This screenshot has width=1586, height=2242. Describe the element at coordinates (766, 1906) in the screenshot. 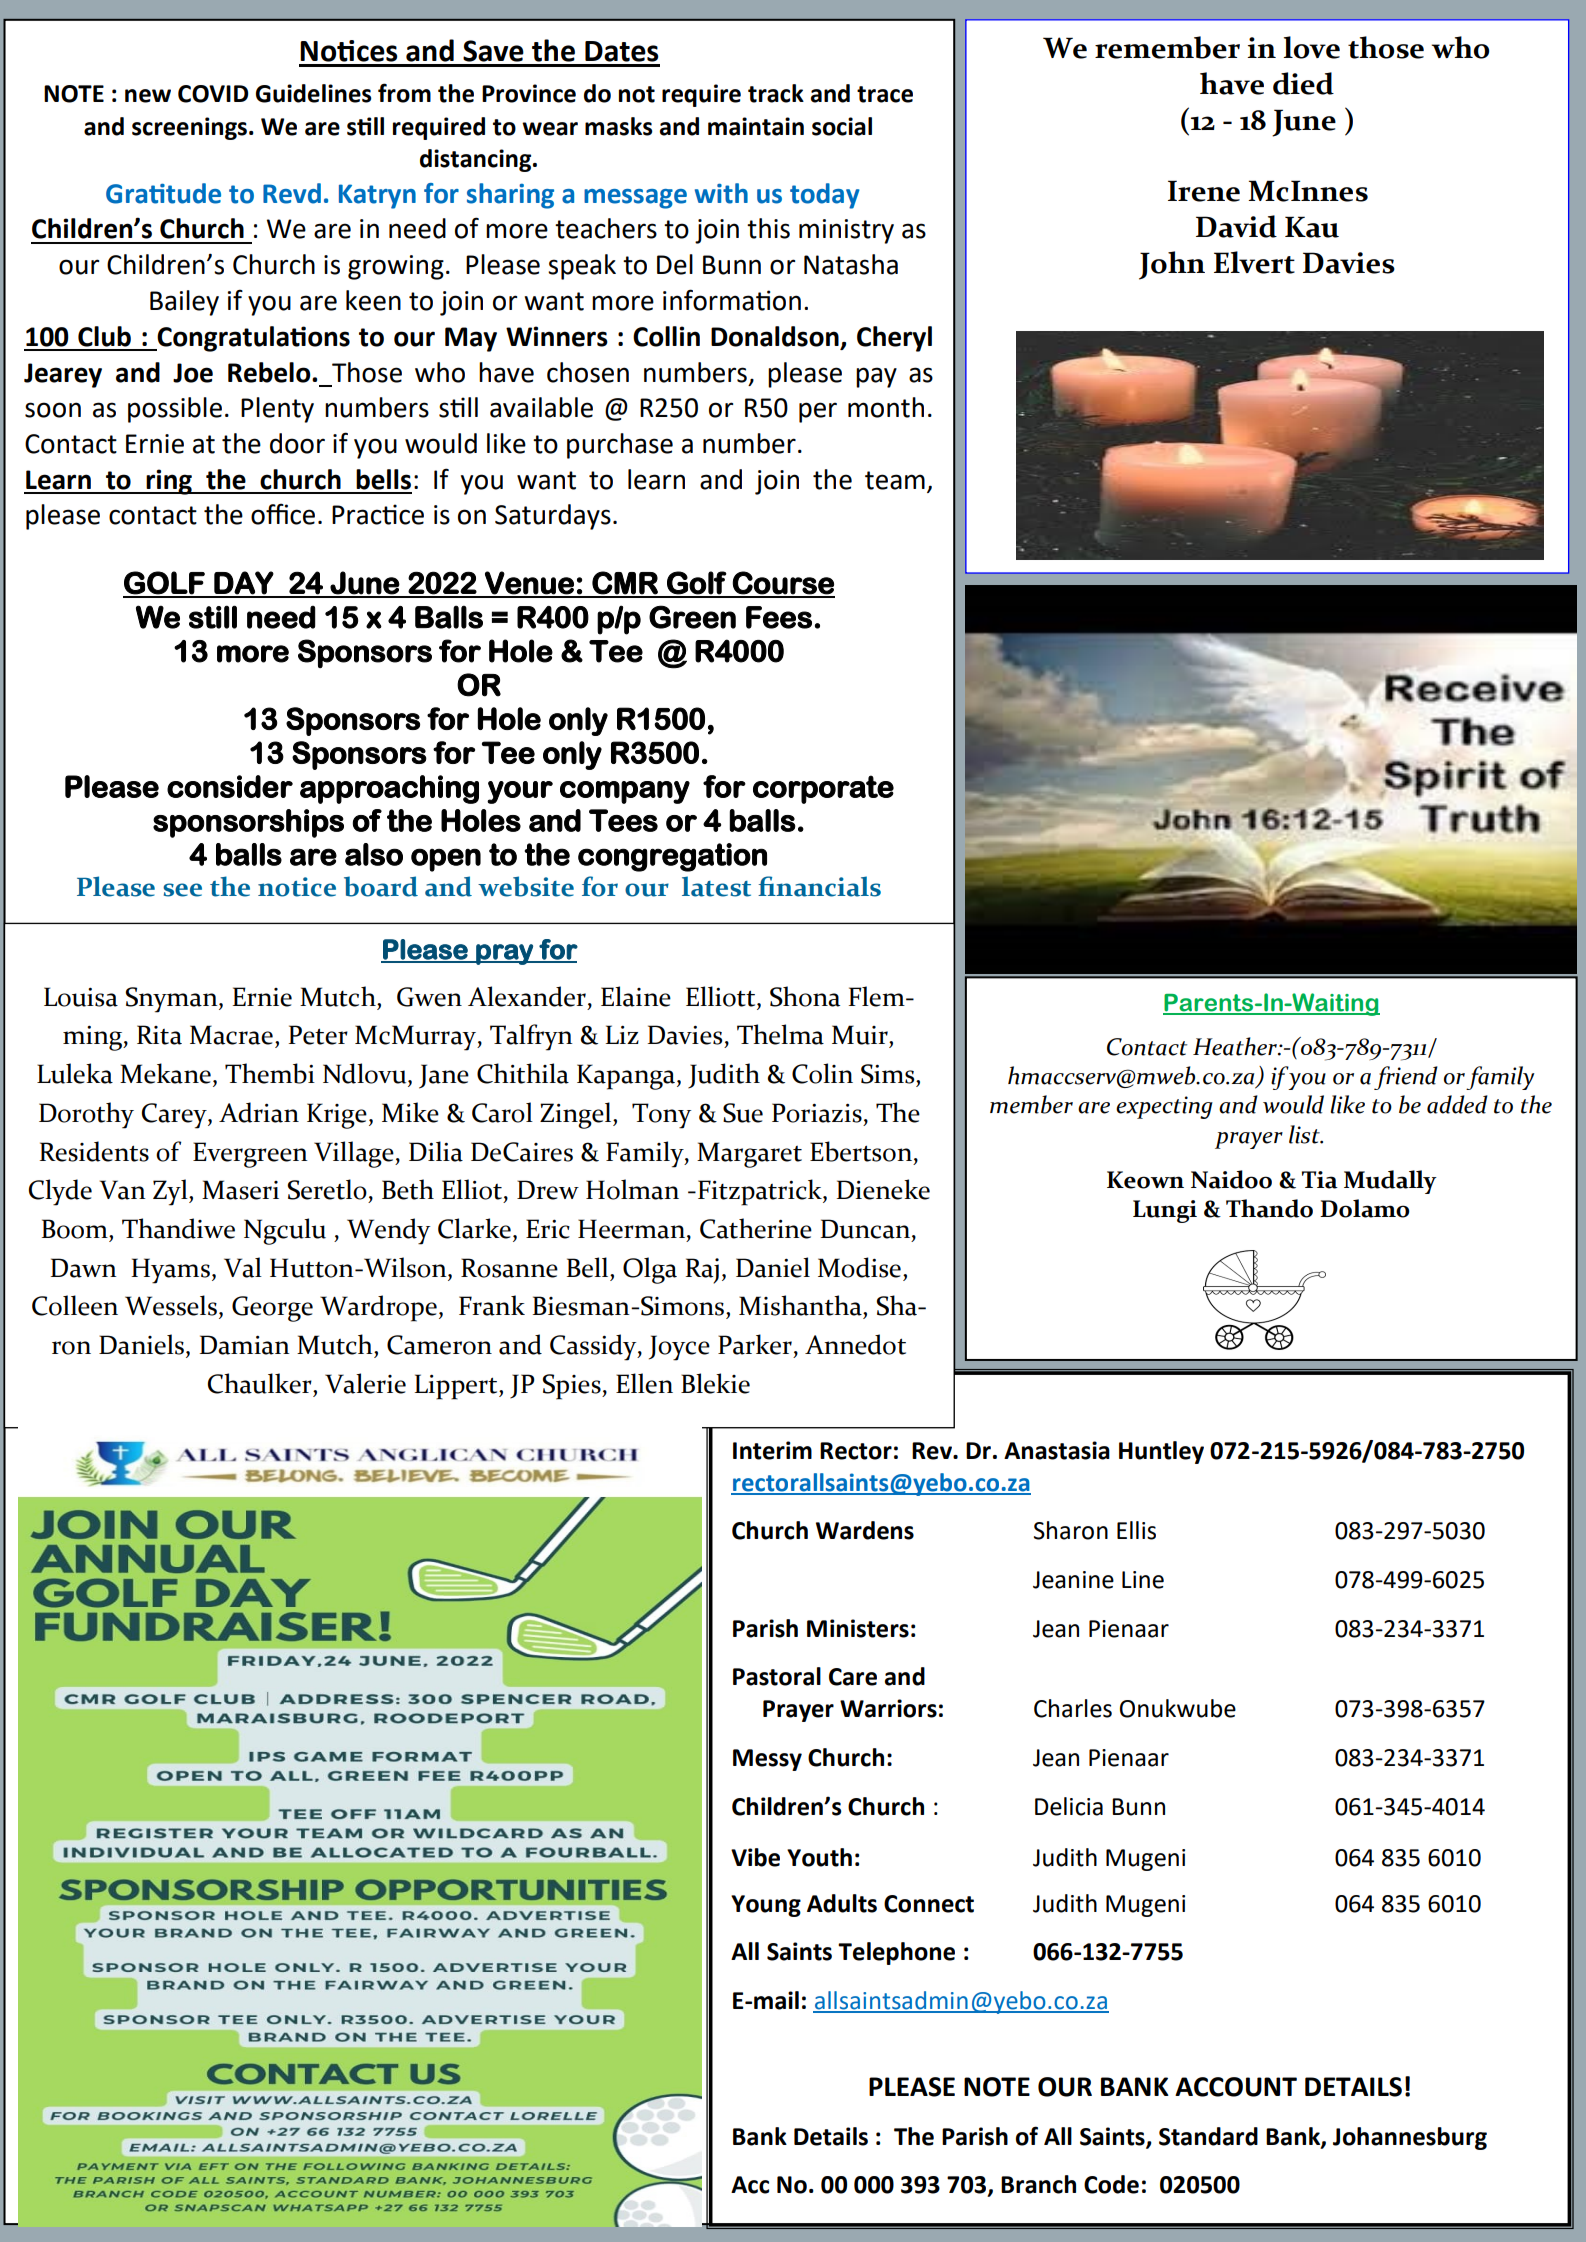

I see `Young` at that location.
